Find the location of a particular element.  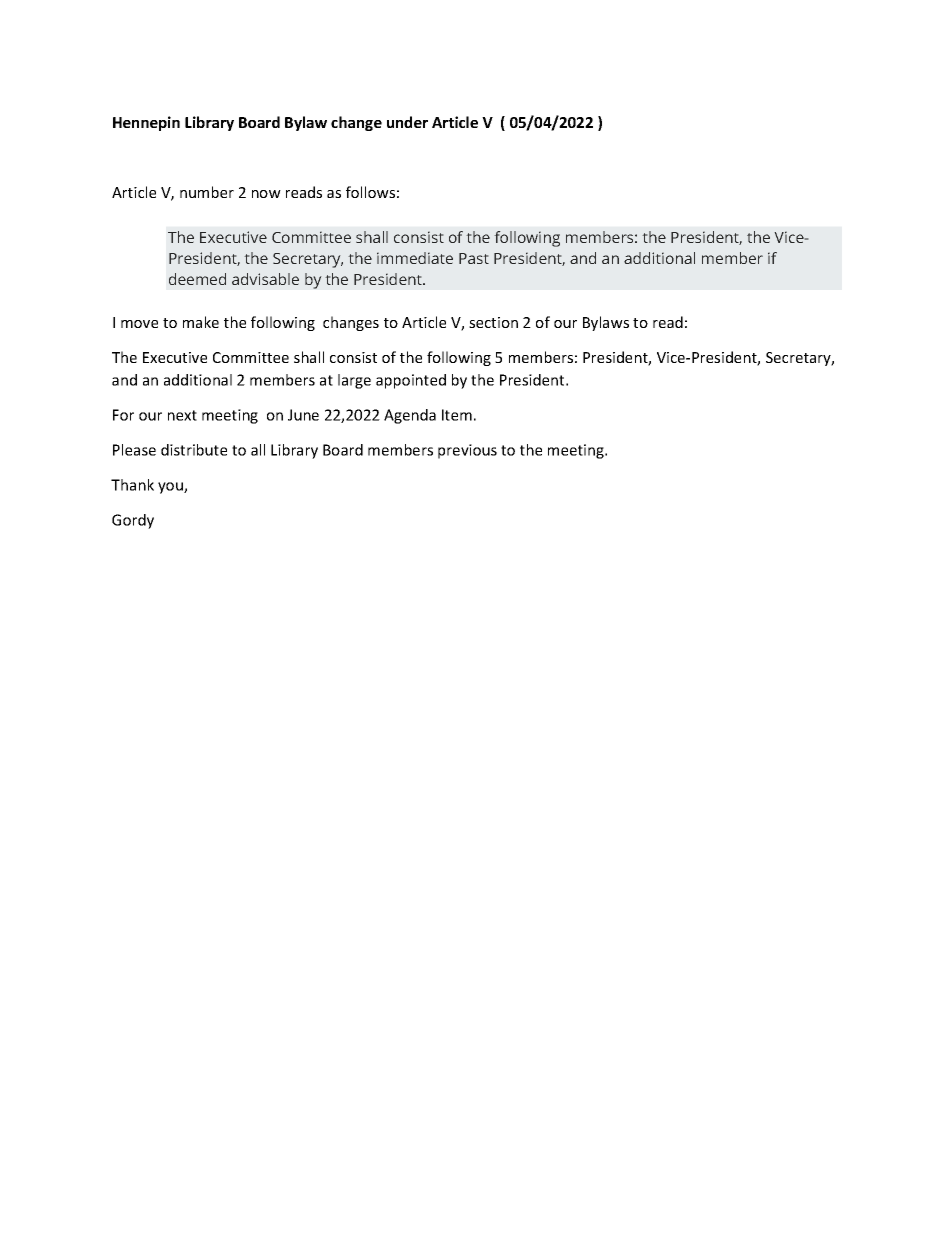

section is located at coordinates (493, 322).
